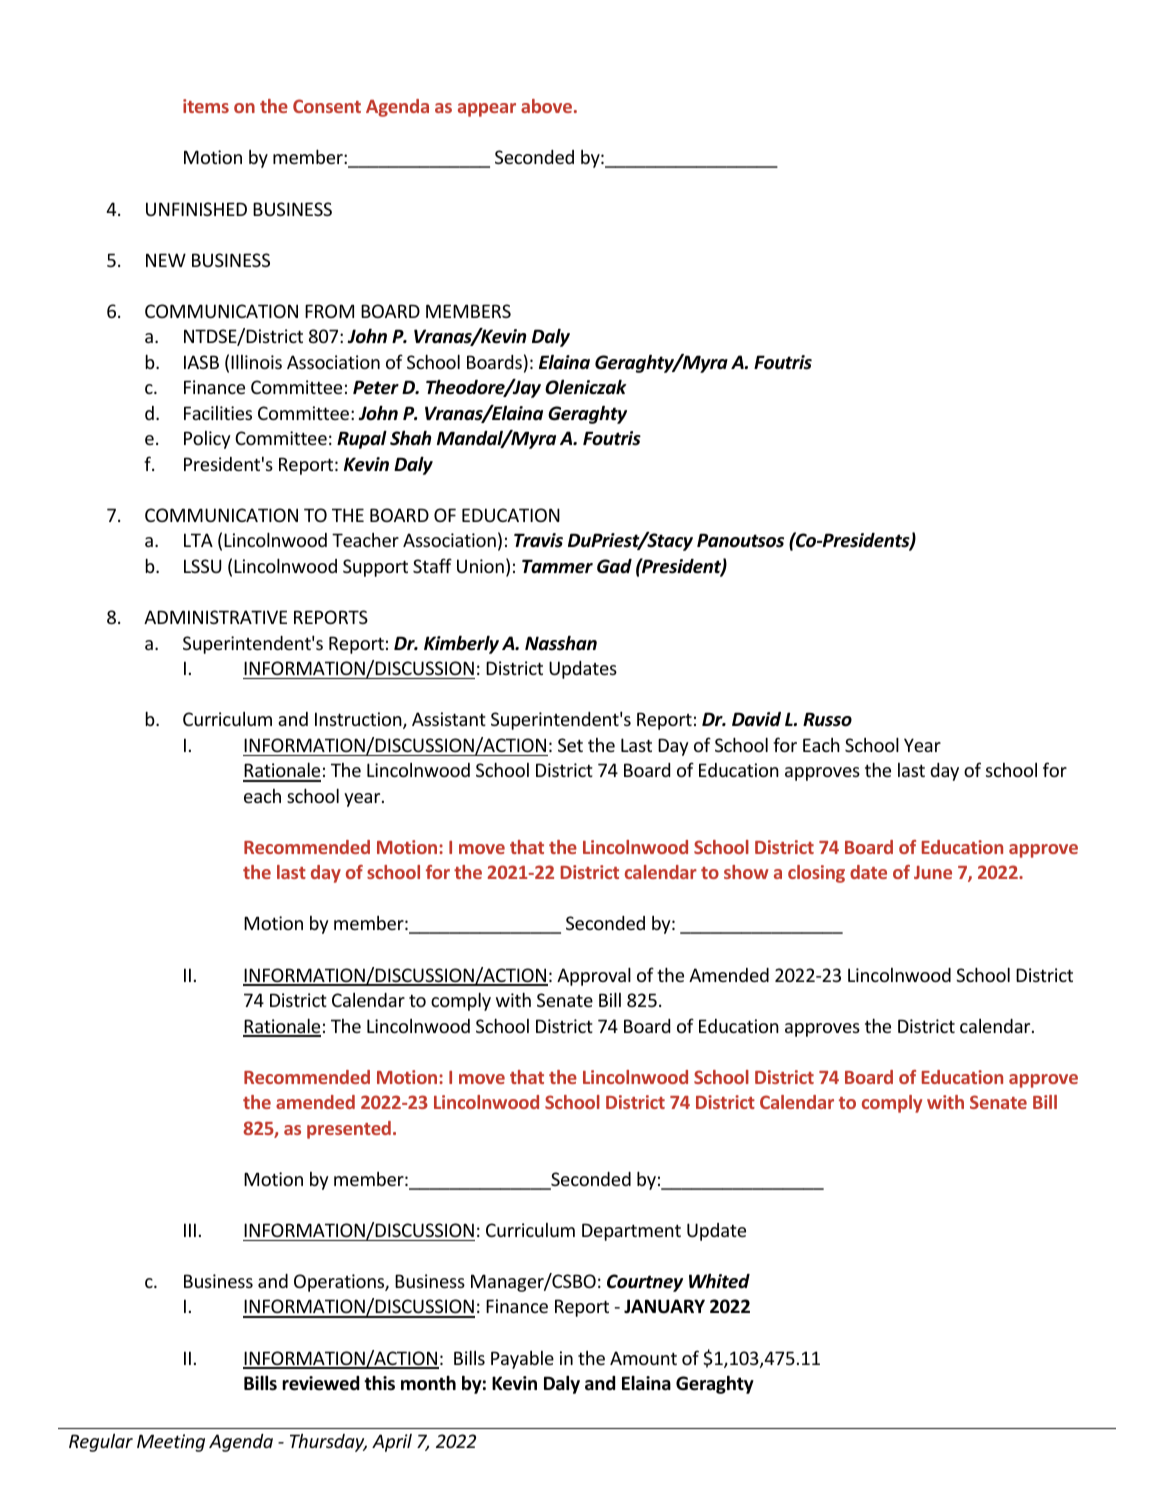  Describe the element at coordinates (480, 566) in the image. I see `Union` at that location.
